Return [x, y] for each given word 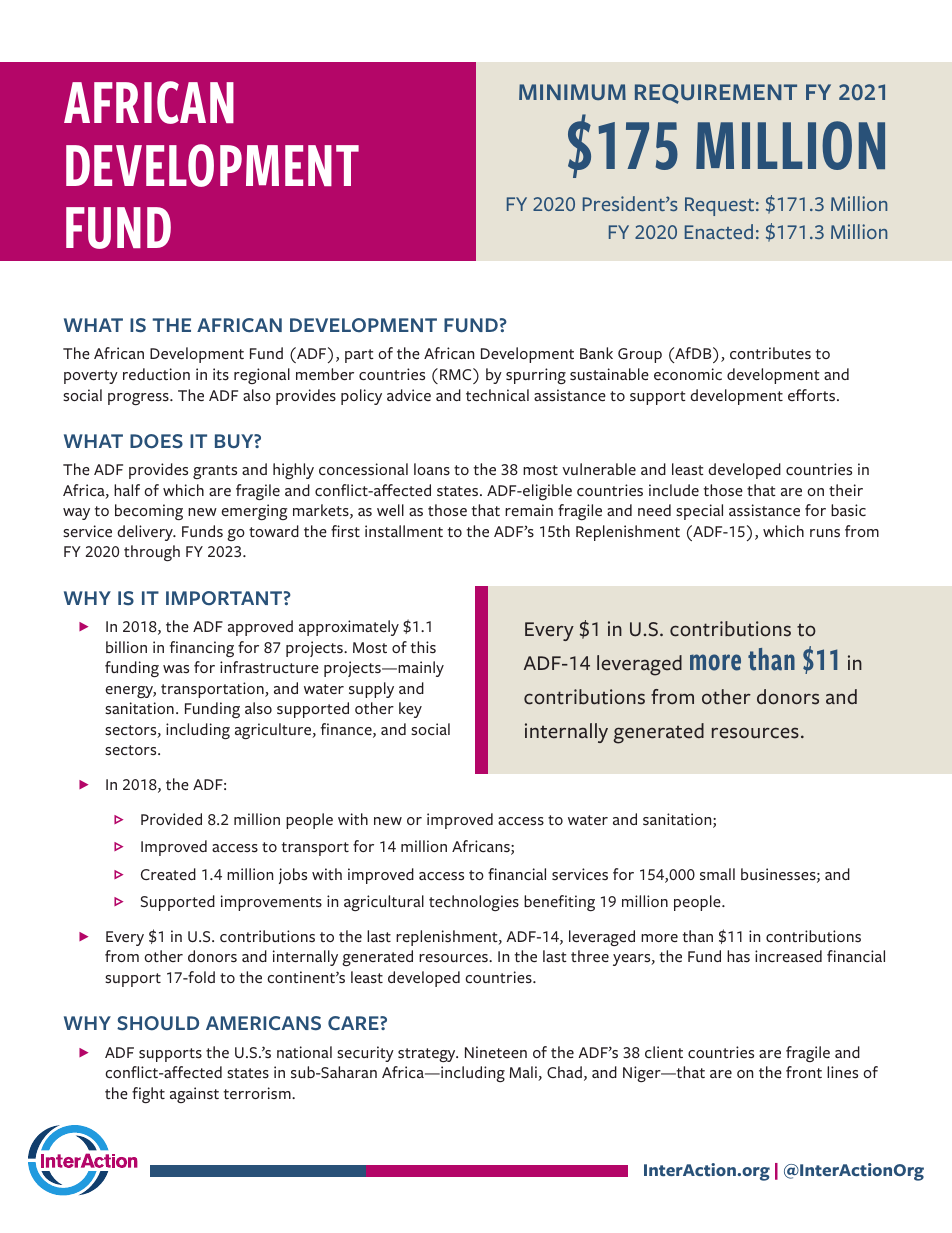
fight [148, 1095]
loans [432, 469]
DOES [156, 441]
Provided [171, 819]
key [410, 710]
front [804, 1072]
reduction [156, 374]
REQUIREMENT [716, 94]
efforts [813, 395]
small [717, 874]
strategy [428, 1055]
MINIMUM [572, 92]
